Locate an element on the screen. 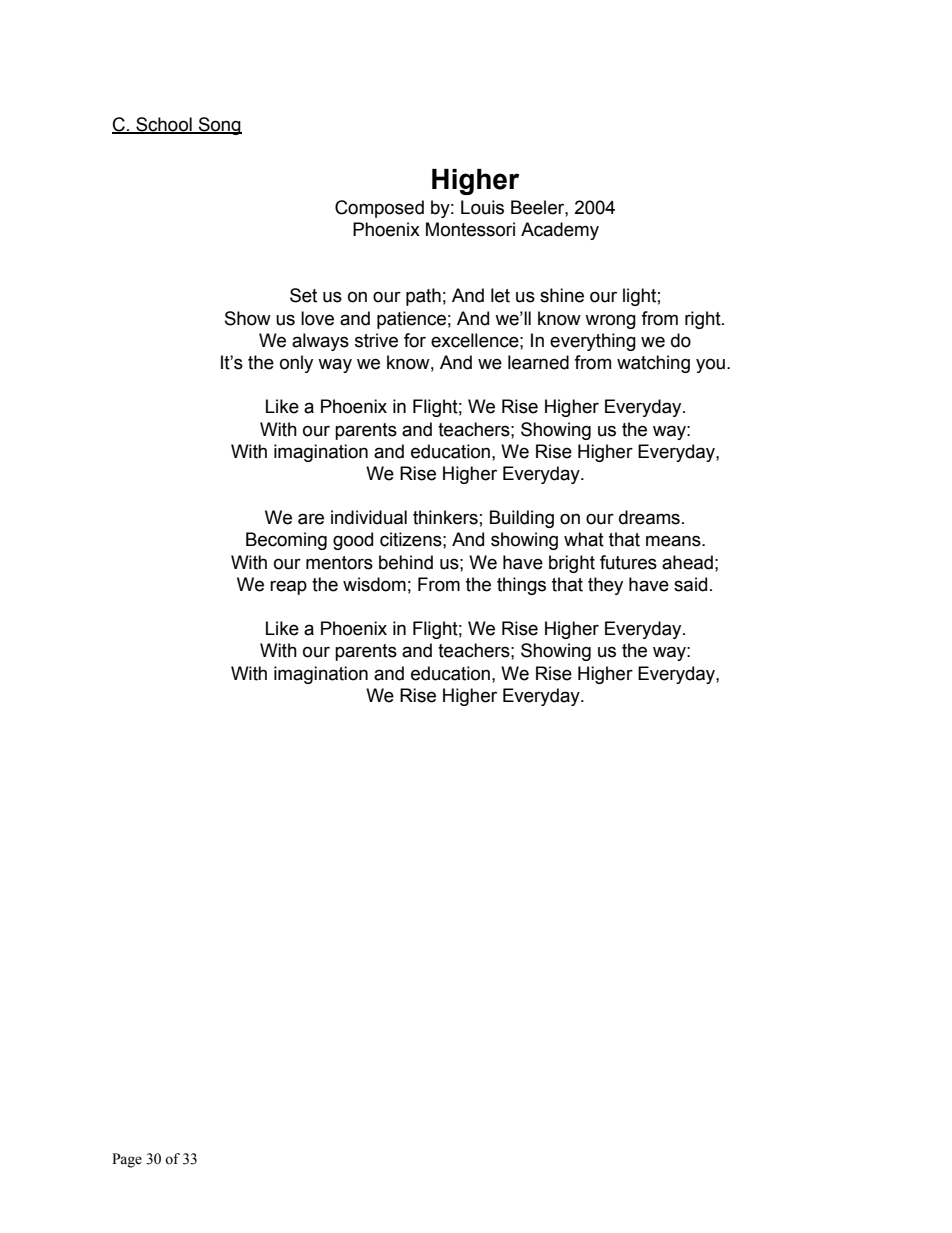  Song is located at coordinates (219, 126).
